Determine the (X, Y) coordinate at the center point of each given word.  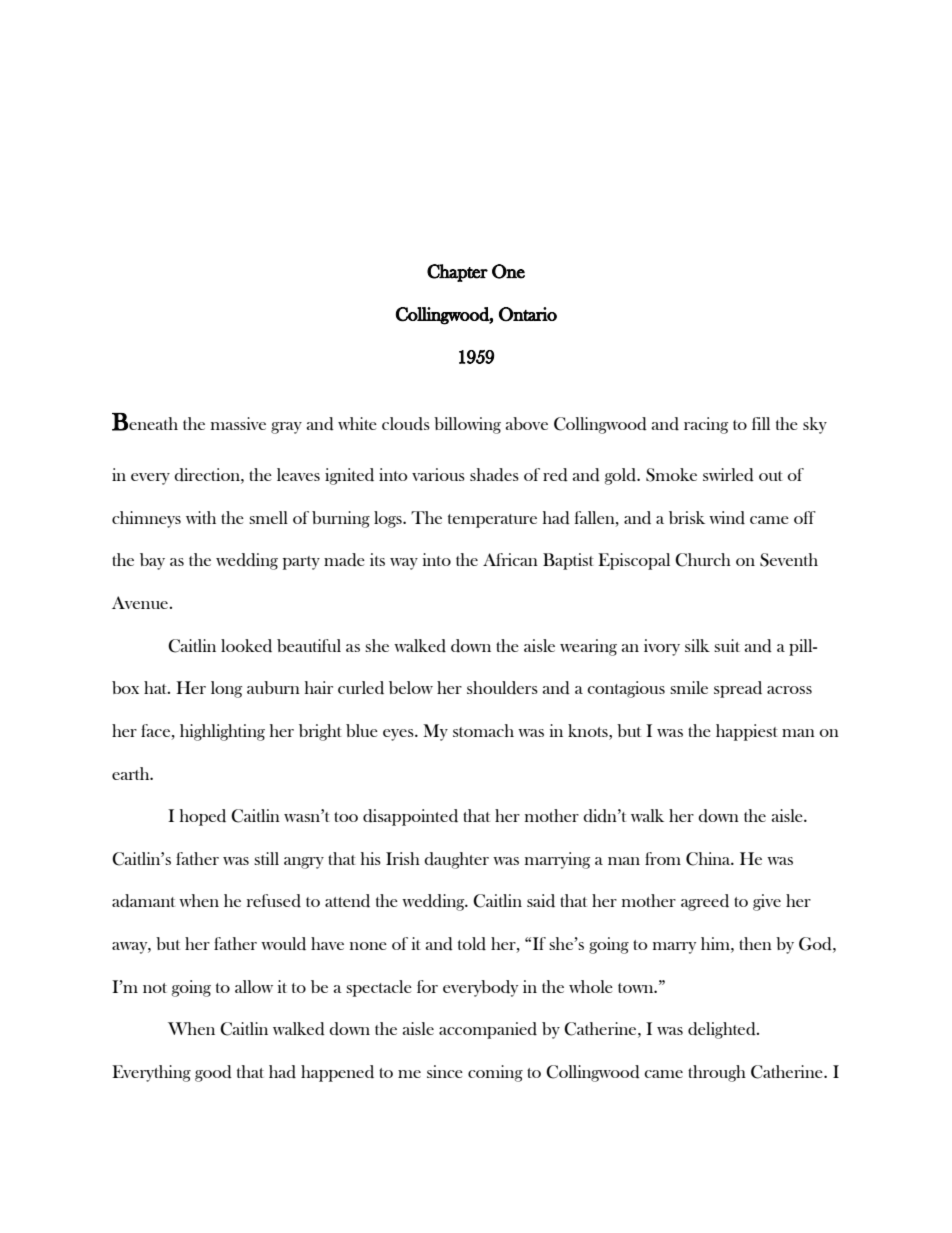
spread (738, 689)
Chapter (457, 273)
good (213, 1073)
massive (238, 423)
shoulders (502, 688)
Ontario (528, 314)
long (227, 689)
